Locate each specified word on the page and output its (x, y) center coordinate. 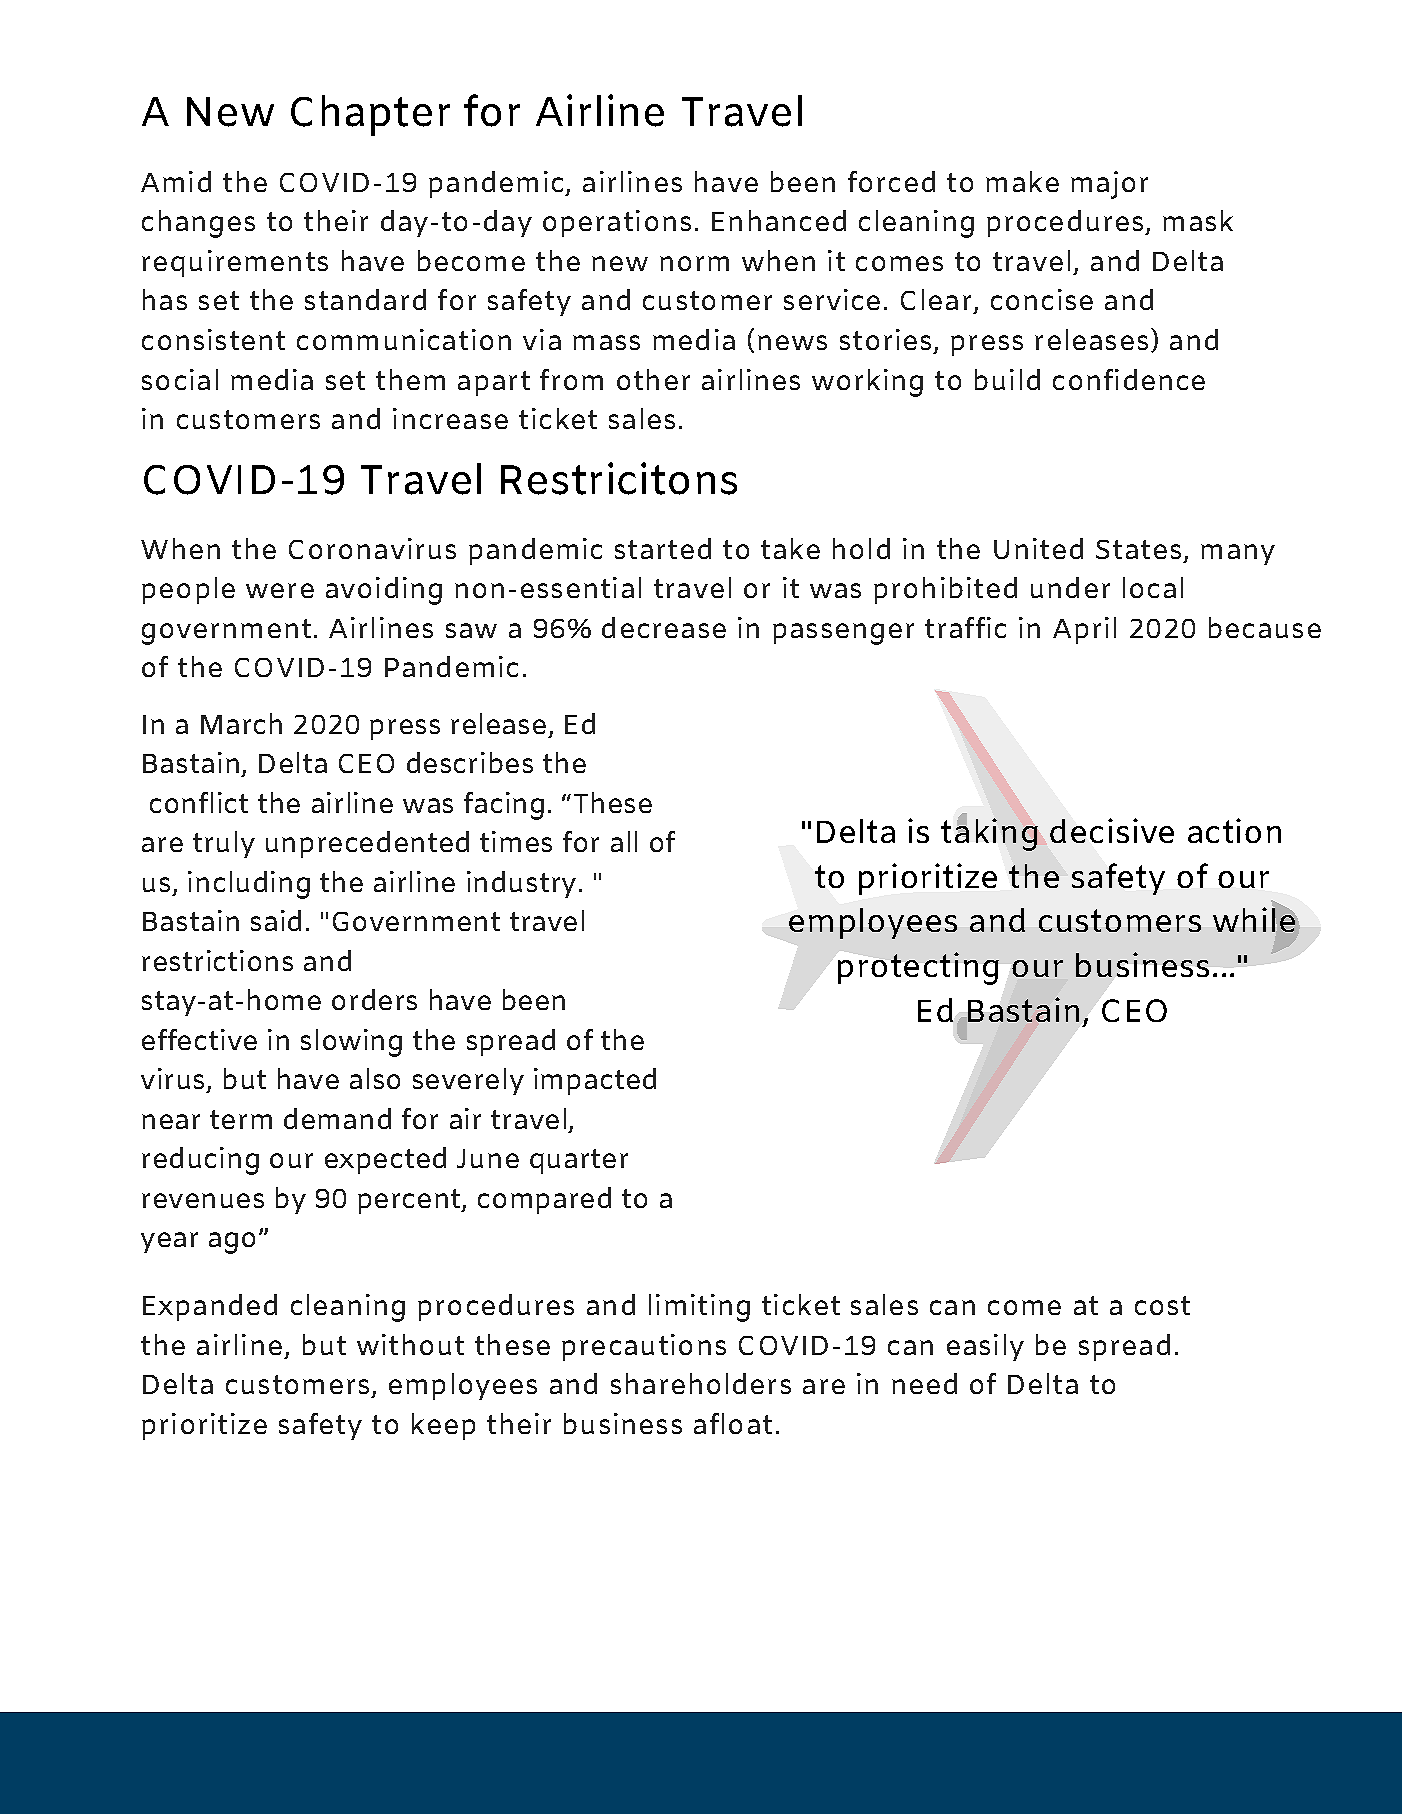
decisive (1112, 830)
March (241, 723)
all (624, 841)
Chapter (370, 115)
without (410, 1344)
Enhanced (779, 220)
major (1109, 185)
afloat (733, 1423)
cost (1162, 1305)
